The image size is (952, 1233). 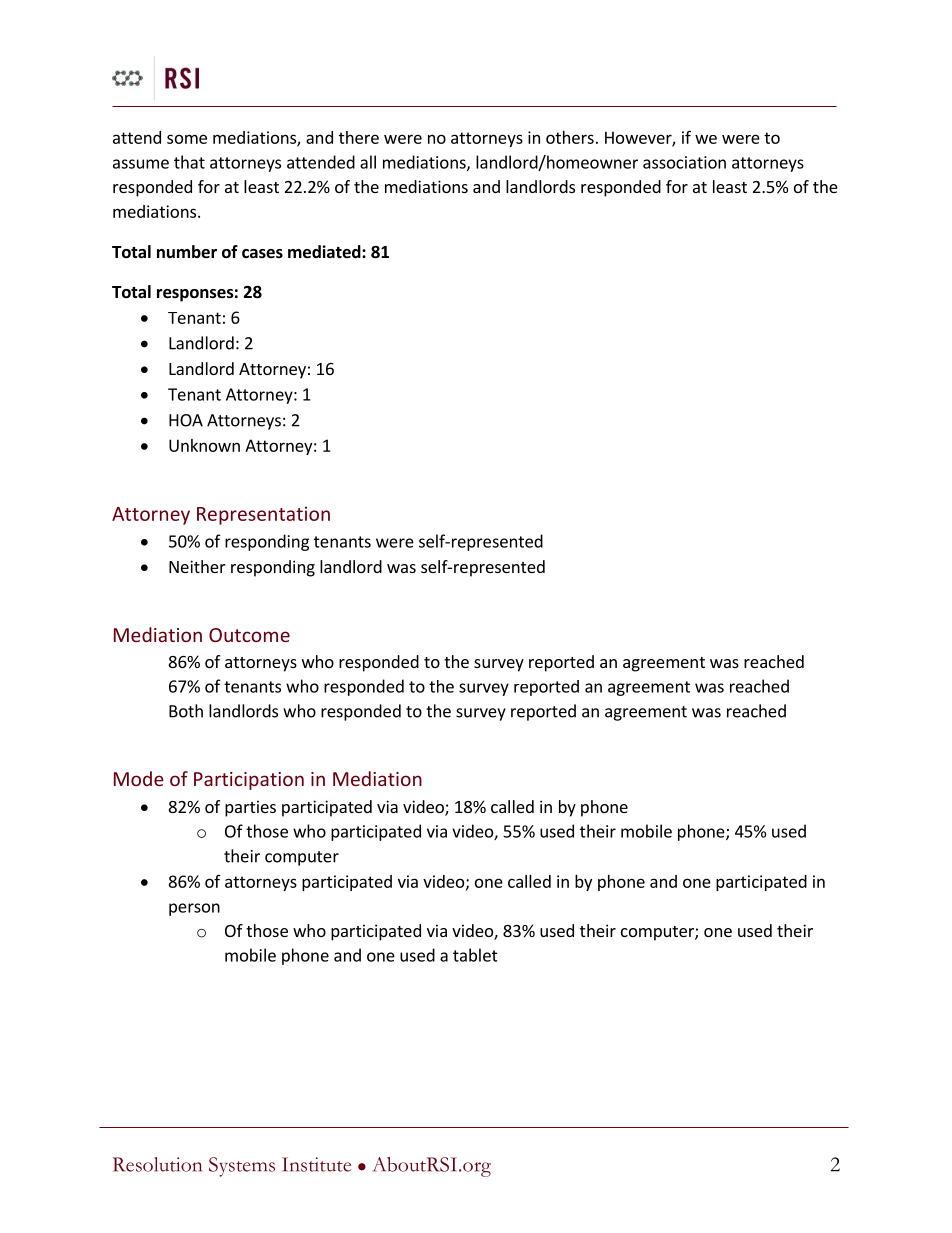 What do you see at coordinates (186, 711) in the page?
I see `Both` at bounding box center [186, 711].
